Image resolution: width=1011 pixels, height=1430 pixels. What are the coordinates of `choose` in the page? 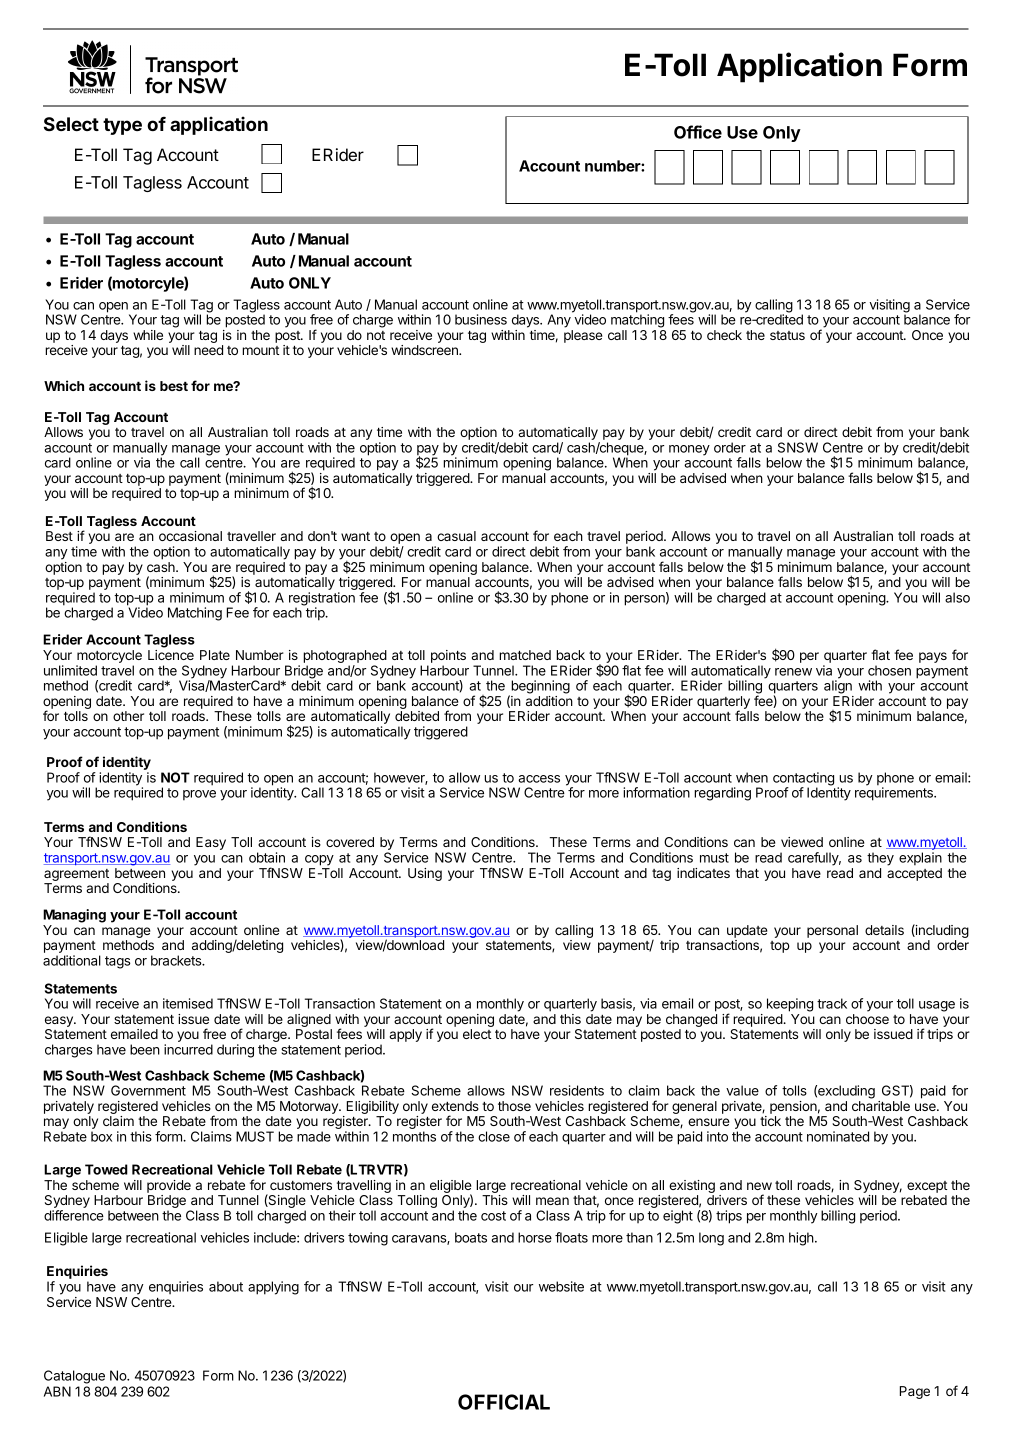 It's located at (867, 1019).
